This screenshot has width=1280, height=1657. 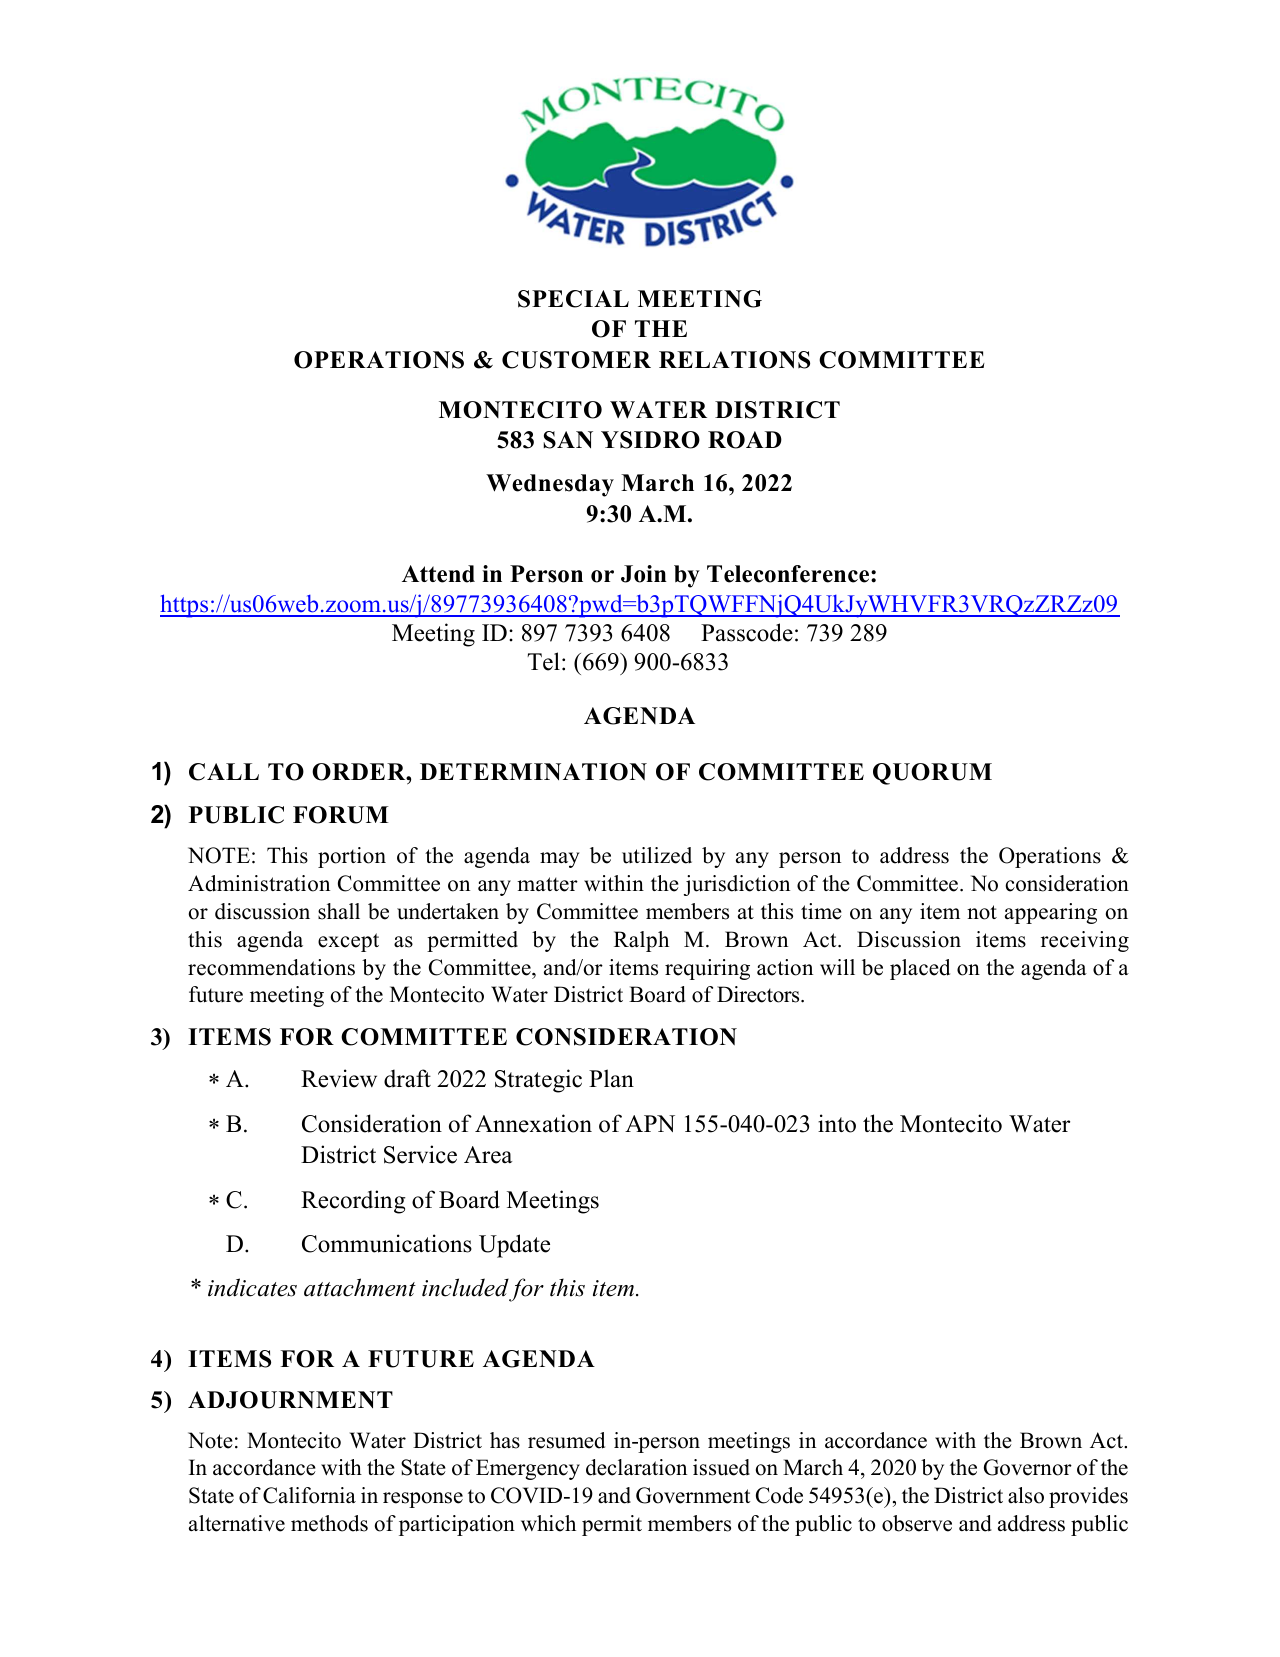 I want to click on CUSTOMER, so click(x=576, y=360).
